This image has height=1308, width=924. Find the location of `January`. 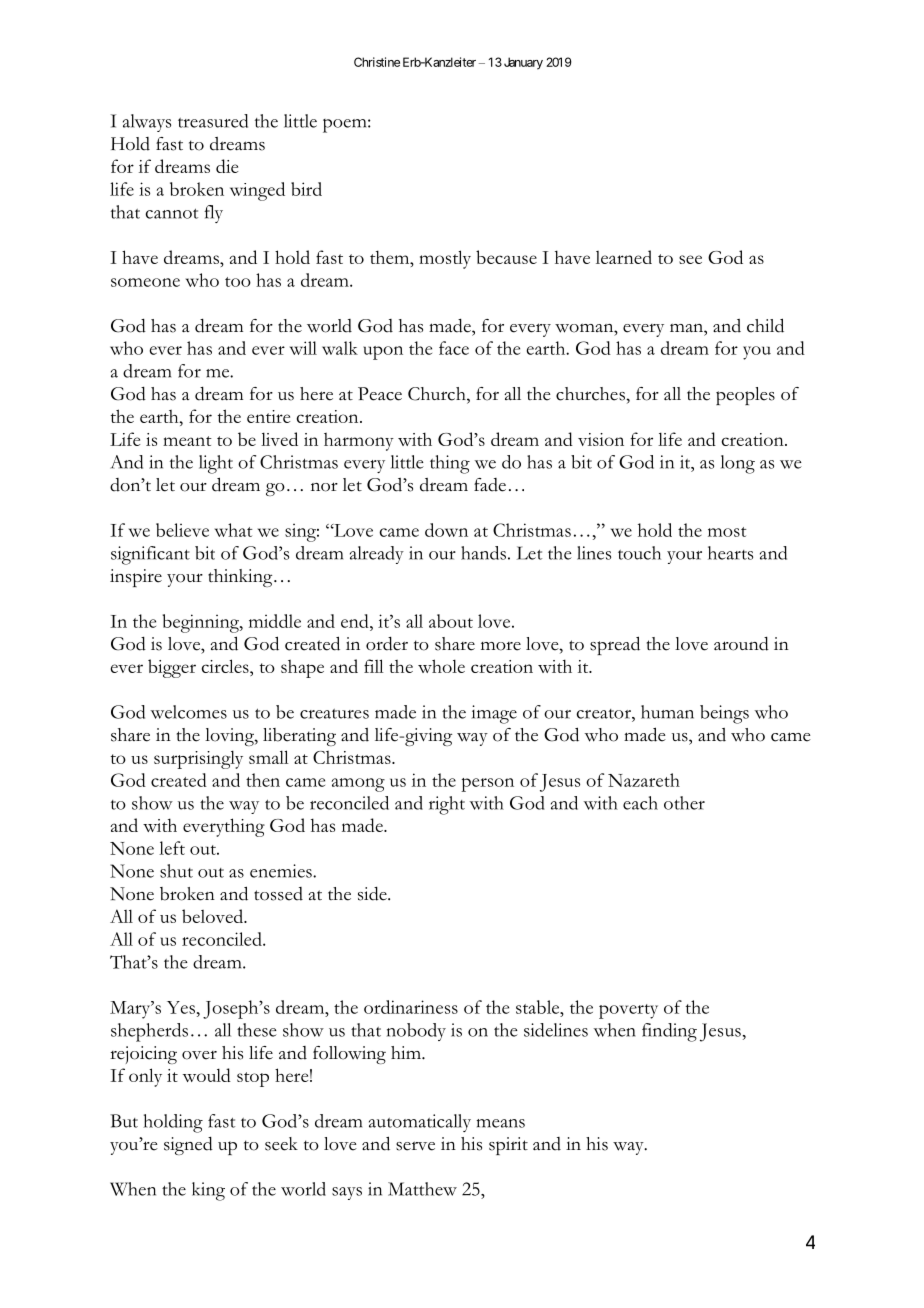

January is located at coordinates (523, 63).
